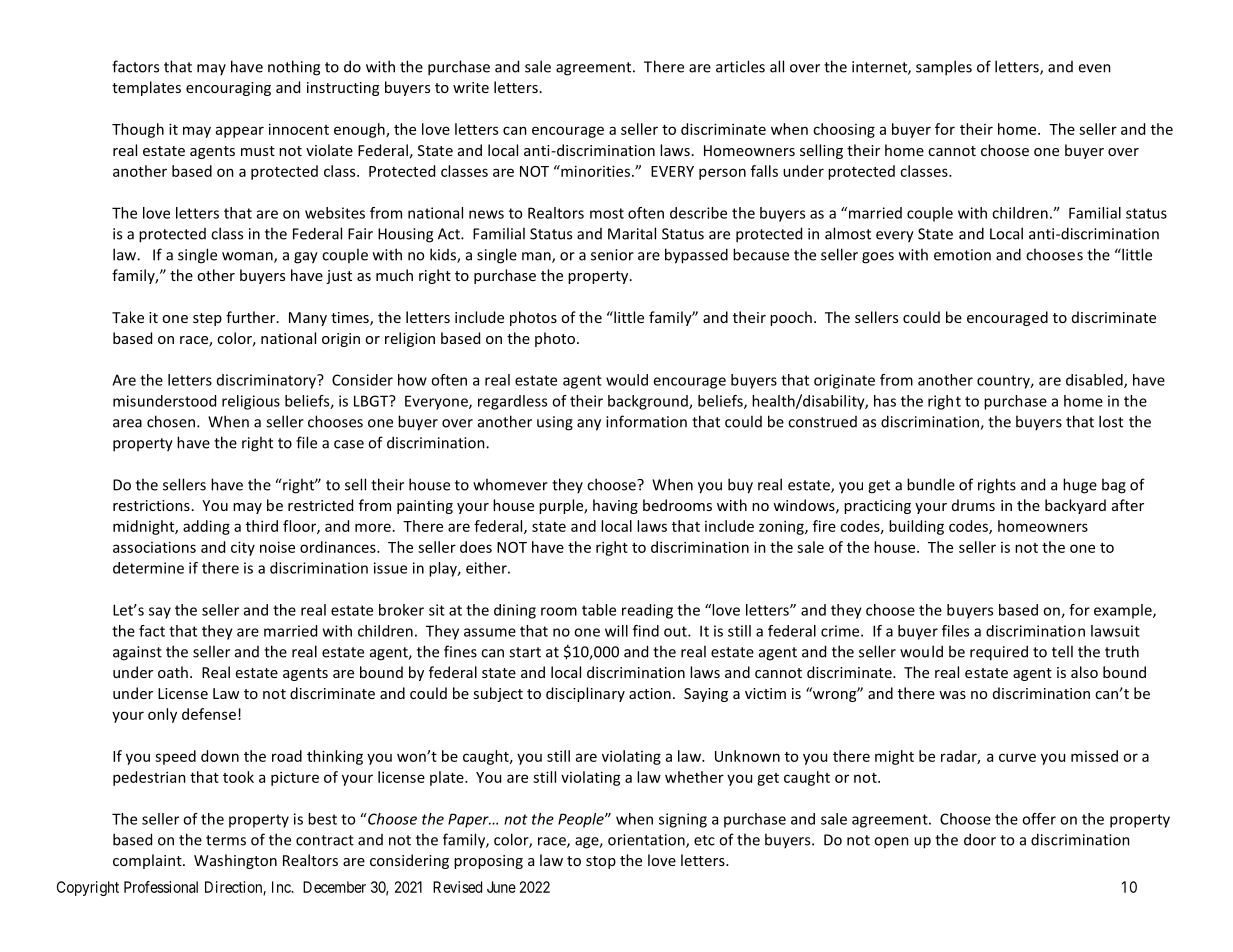 This screenshot has width=1233, height=952. I want to click on further, so click(252, 317).
